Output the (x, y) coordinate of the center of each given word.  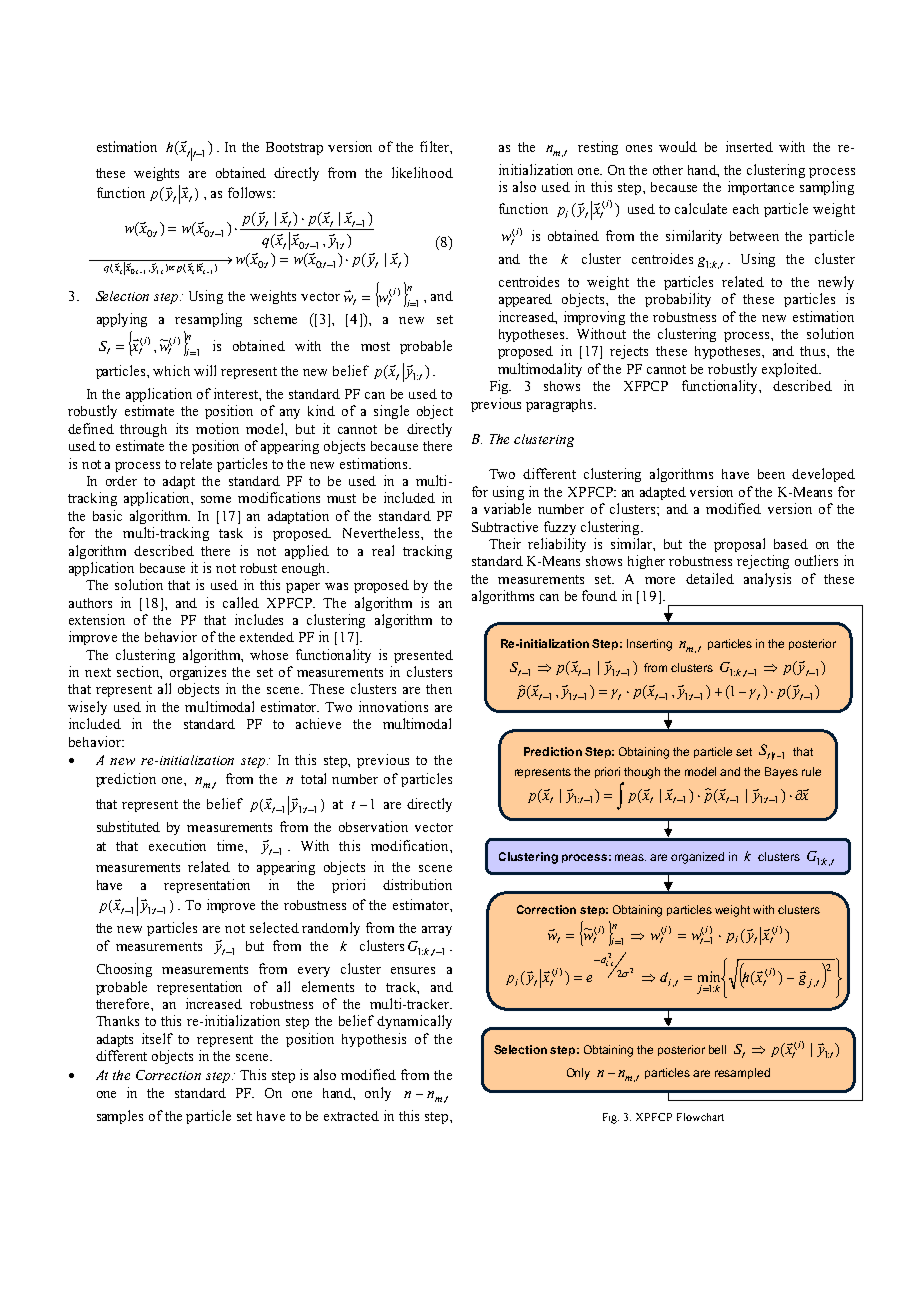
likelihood (422, 172)
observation (373, 826)
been (771, 474)
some (216, 499)
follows (251, 192)
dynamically (414, 1022)
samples (120, 1117)
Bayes (781, 773)
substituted (128, 826)
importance (761, 188)
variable (507, 508)
